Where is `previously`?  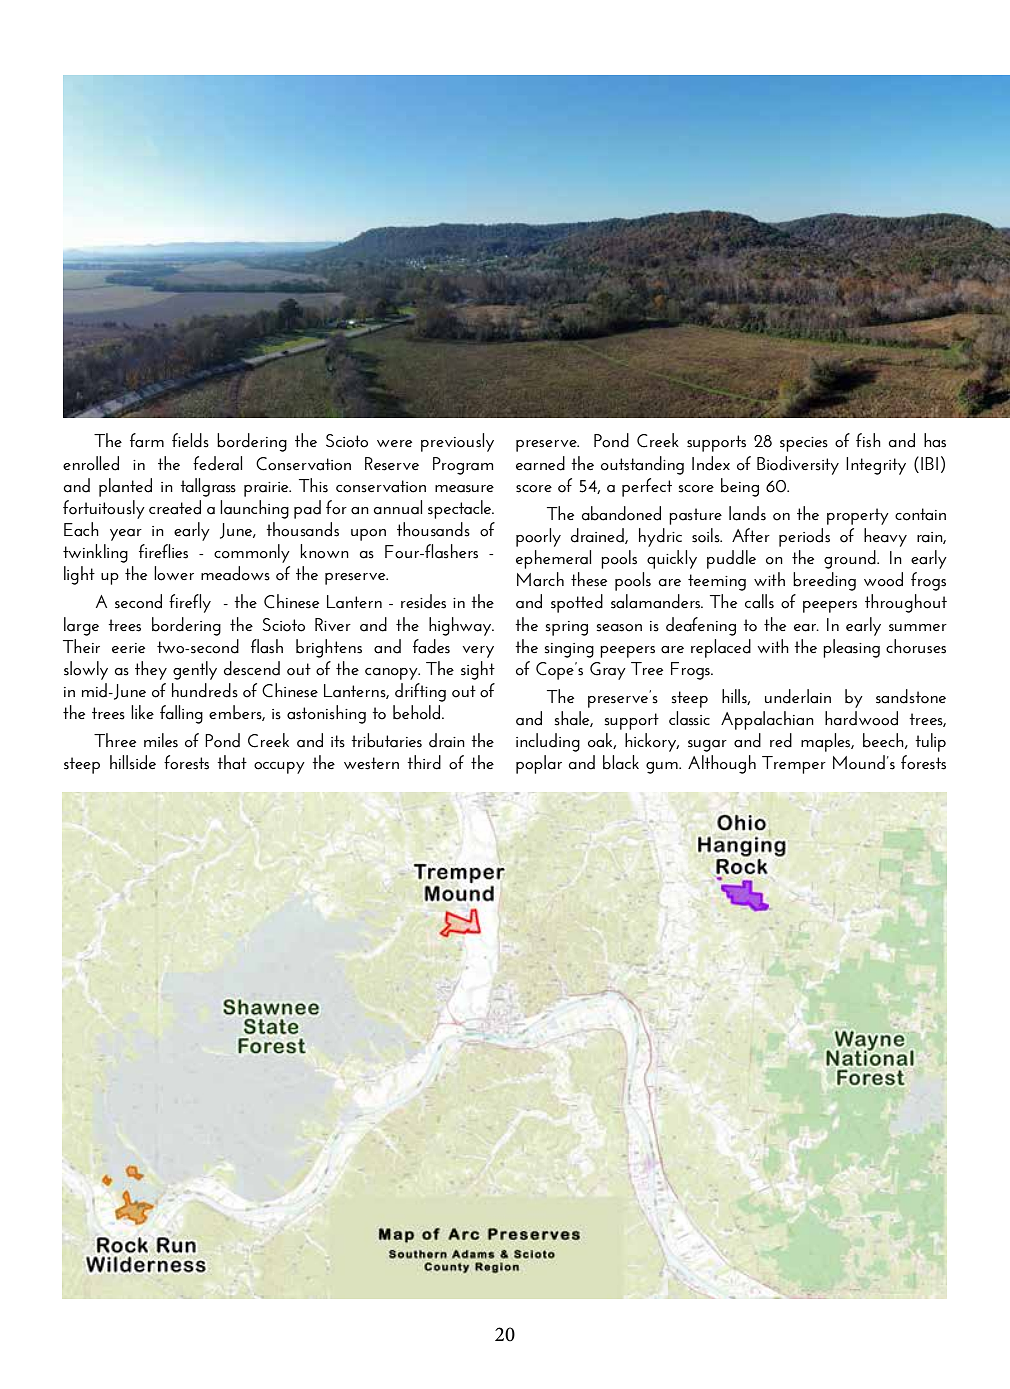
previously is located at coordinates (457, 442).
